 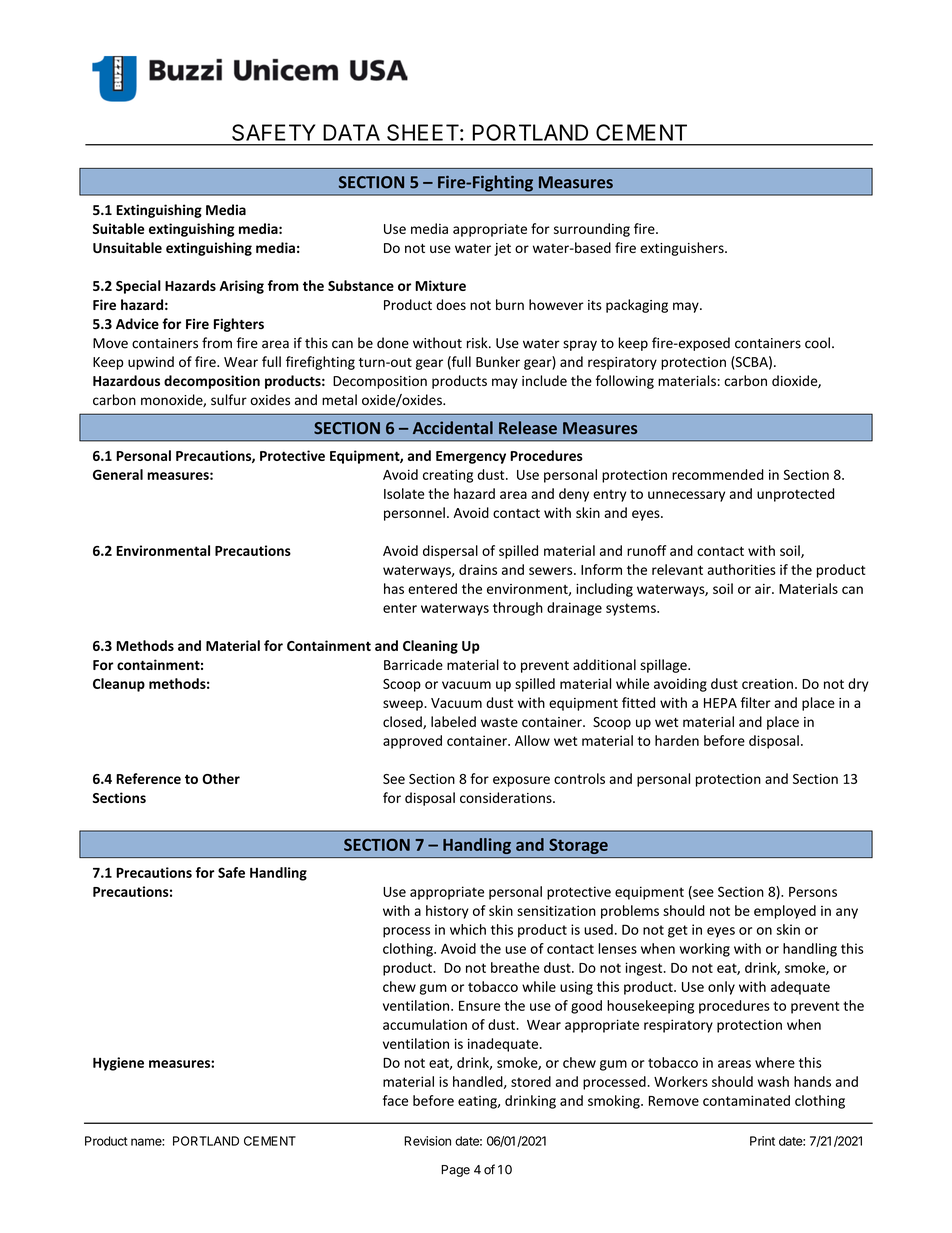 I want to click on Emergency, so click(x=471, y=457).
